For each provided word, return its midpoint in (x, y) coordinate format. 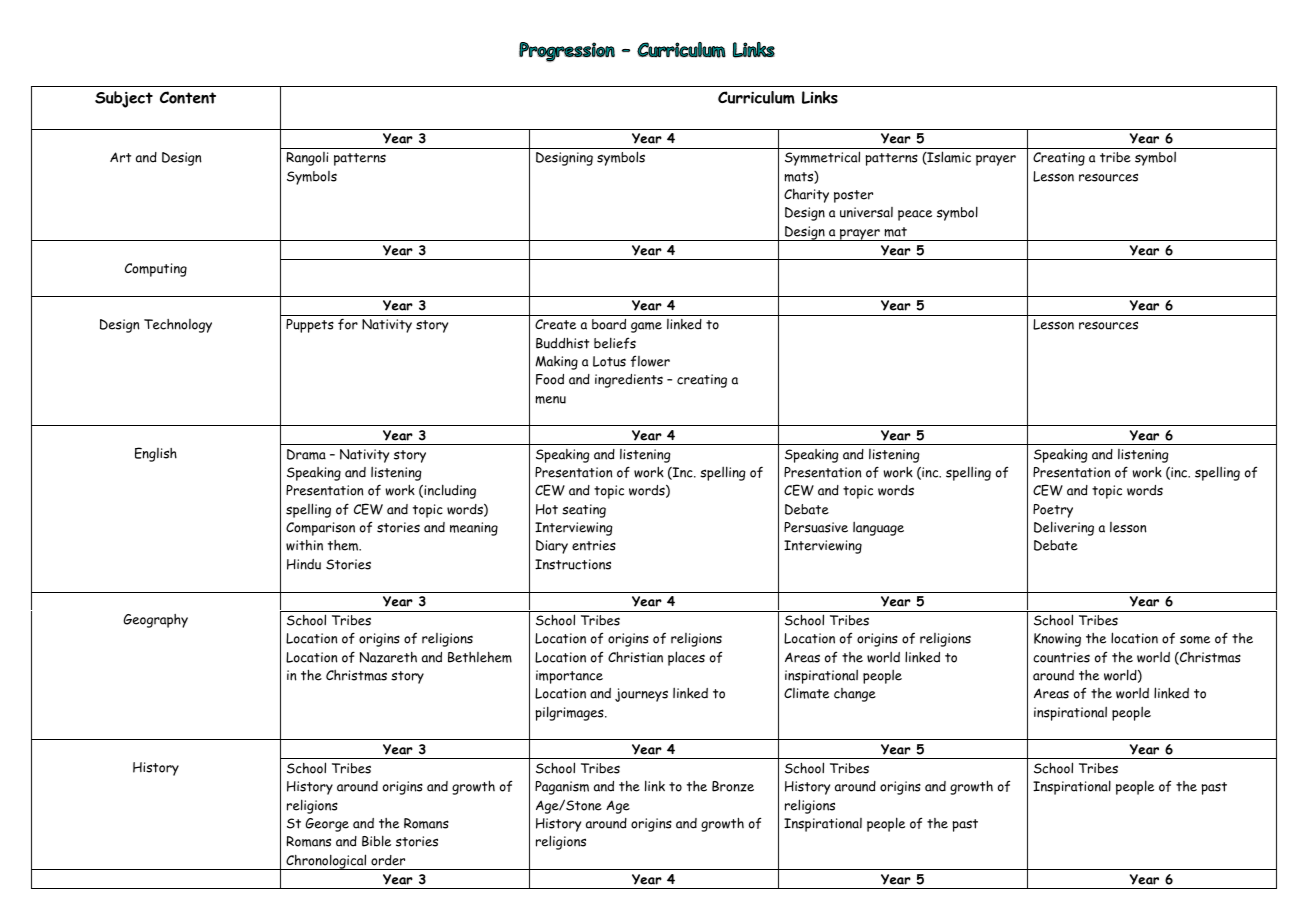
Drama (306, 454)
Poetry (1053, 511)
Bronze (733, 786)
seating (584, 511)
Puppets (310, 326)
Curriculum (756, 97)
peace (915, 215)
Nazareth (388, 657)
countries (1061, 657)
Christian (635, 657)
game (646, 327)
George (327, 825)
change (855, 695)
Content (188, 97)
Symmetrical (822, 158)
